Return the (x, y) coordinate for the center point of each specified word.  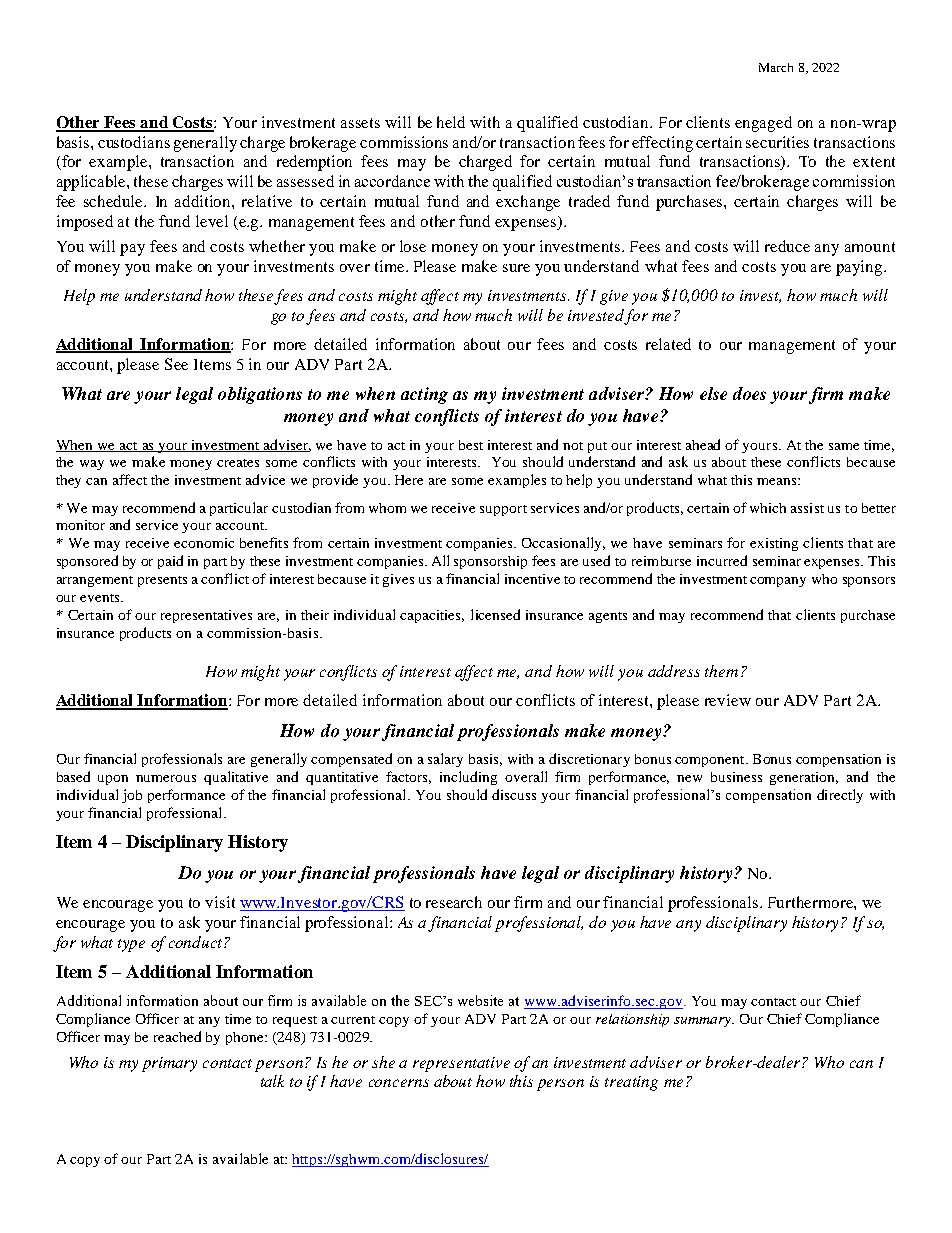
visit (220, 902)
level (212, 221)
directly (840, 796)
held (451, 122)
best (471, 445)
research (454, 902)
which (768, 508)
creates (238, 463)
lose (413, 246)
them (721, 671)
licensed (495, 614)
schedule (115, 201)
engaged (763, 124)
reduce (787, 246)
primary (169, 1064)
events (101, 598)
